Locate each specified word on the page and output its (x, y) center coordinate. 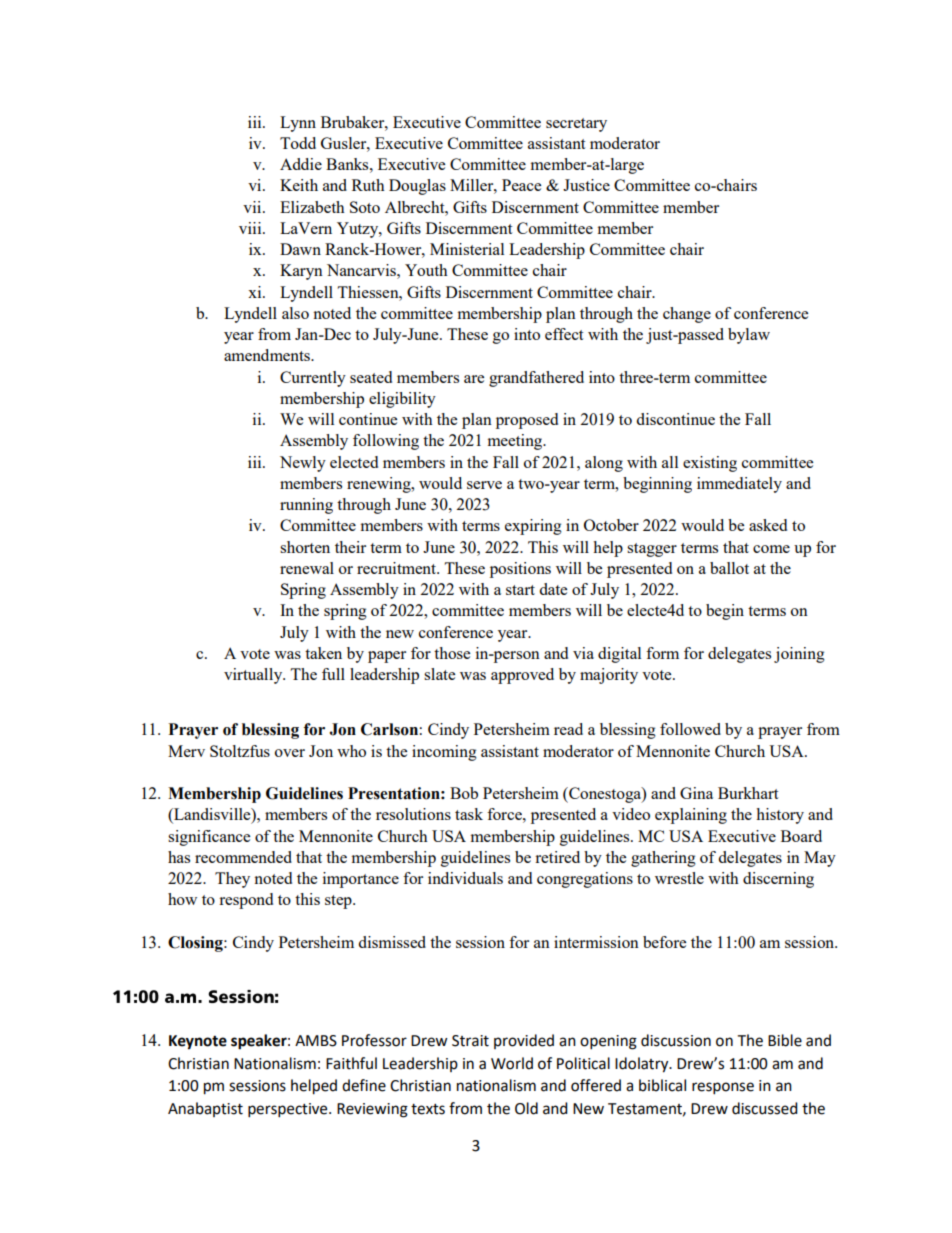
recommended (243, 857)
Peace (521, 185)
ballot (729, 568)
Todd (298, 143)
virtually (254, 676)
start (520, 590)
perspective (289, 1110)
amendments (268, 355)
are (474, 379)
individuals (465, 878)
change (687, 315)
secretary (576, 125)
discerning (778, 880)
